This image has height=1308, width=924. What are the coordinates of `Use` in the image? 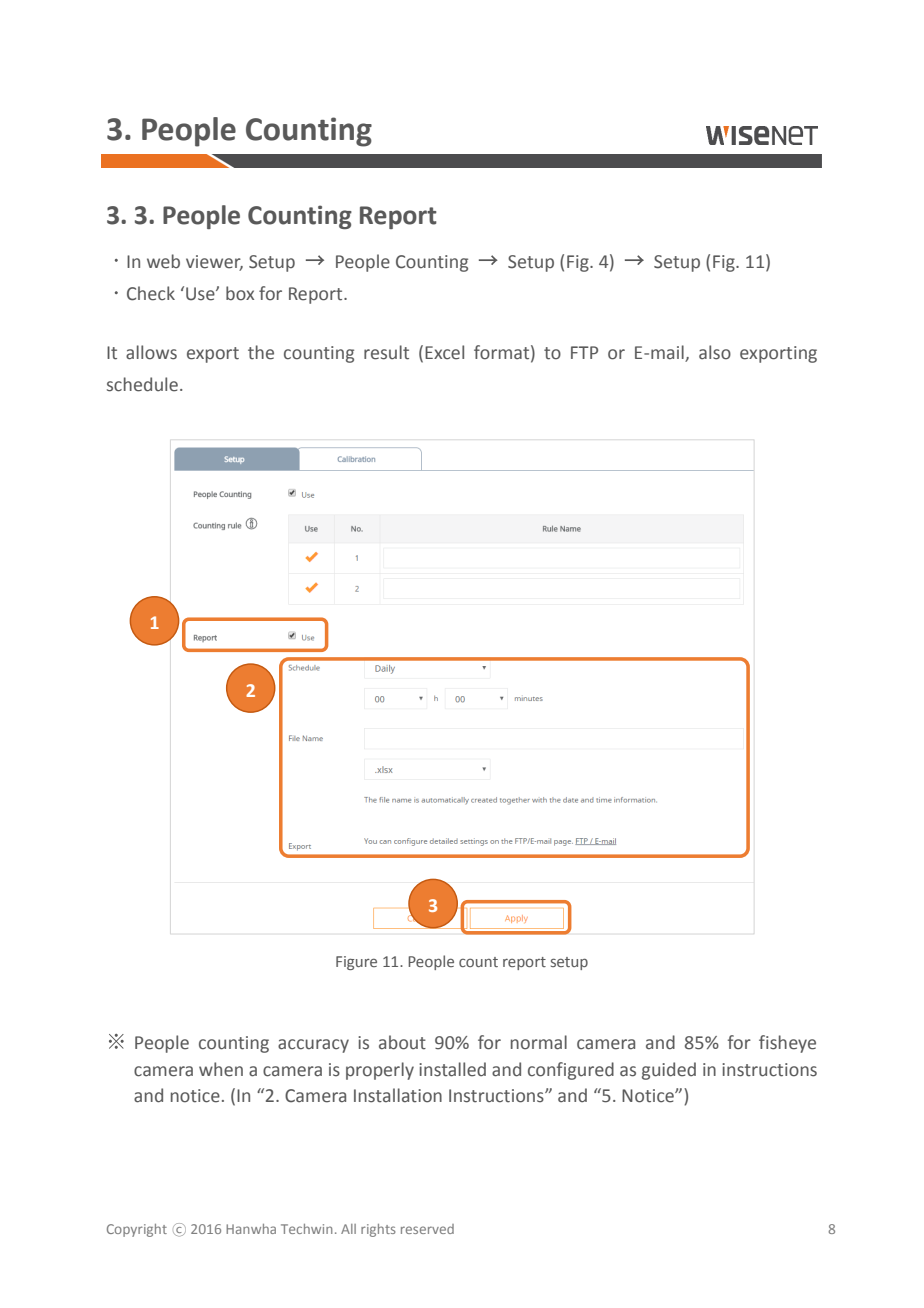 It's located at (201, 294).
